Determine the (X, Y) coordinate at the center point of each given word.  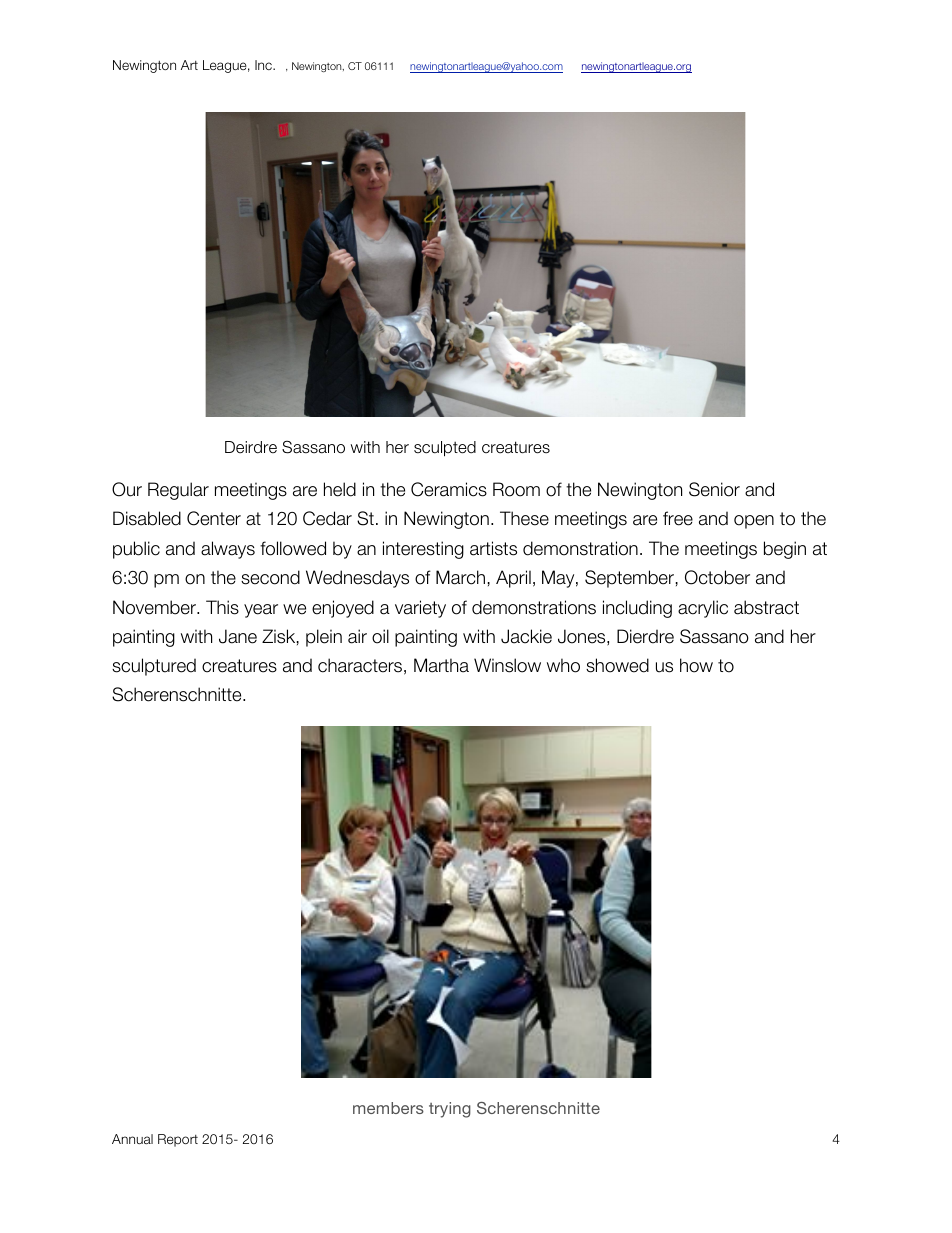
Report (178, 1140)
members (388, 1108)
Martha (441, 665)
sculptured (154, 667)
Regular (178, 491)
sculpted (445, 449)
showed (617, 665)
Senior (714, 489)
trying (450, 1110)
